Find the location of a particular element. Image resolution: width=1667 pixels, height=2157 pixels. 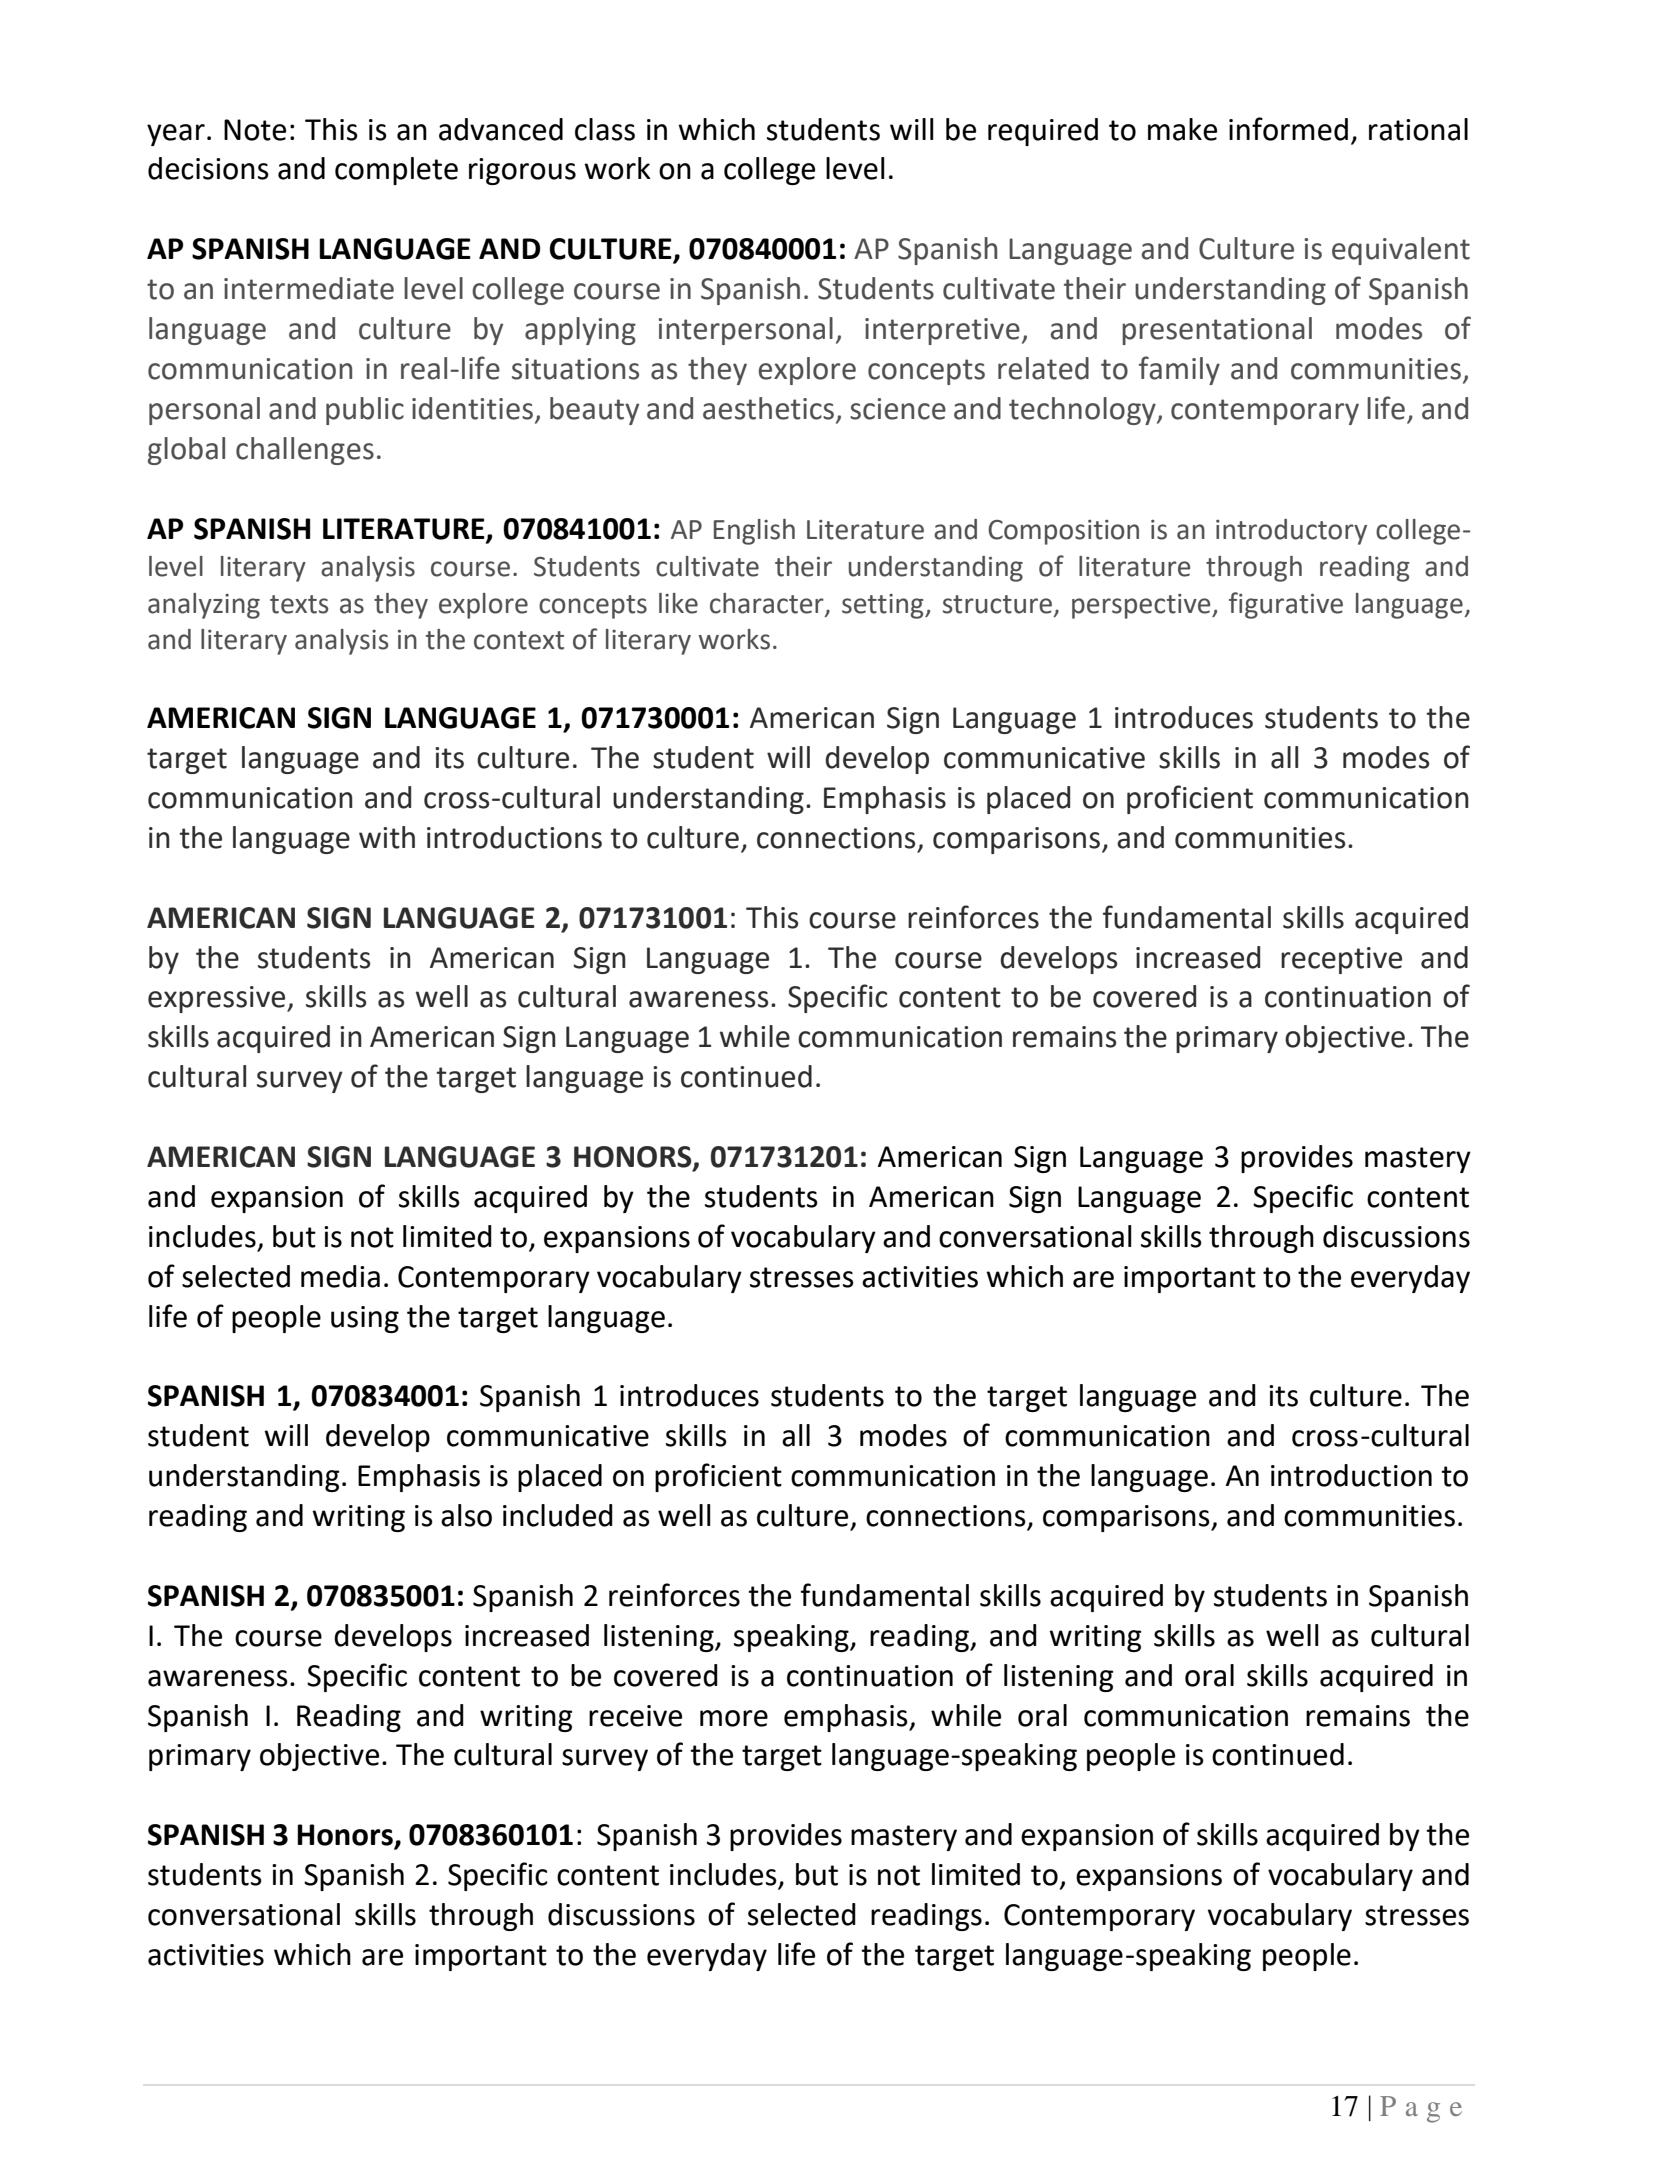

class is located at coordinates (605, 129).
